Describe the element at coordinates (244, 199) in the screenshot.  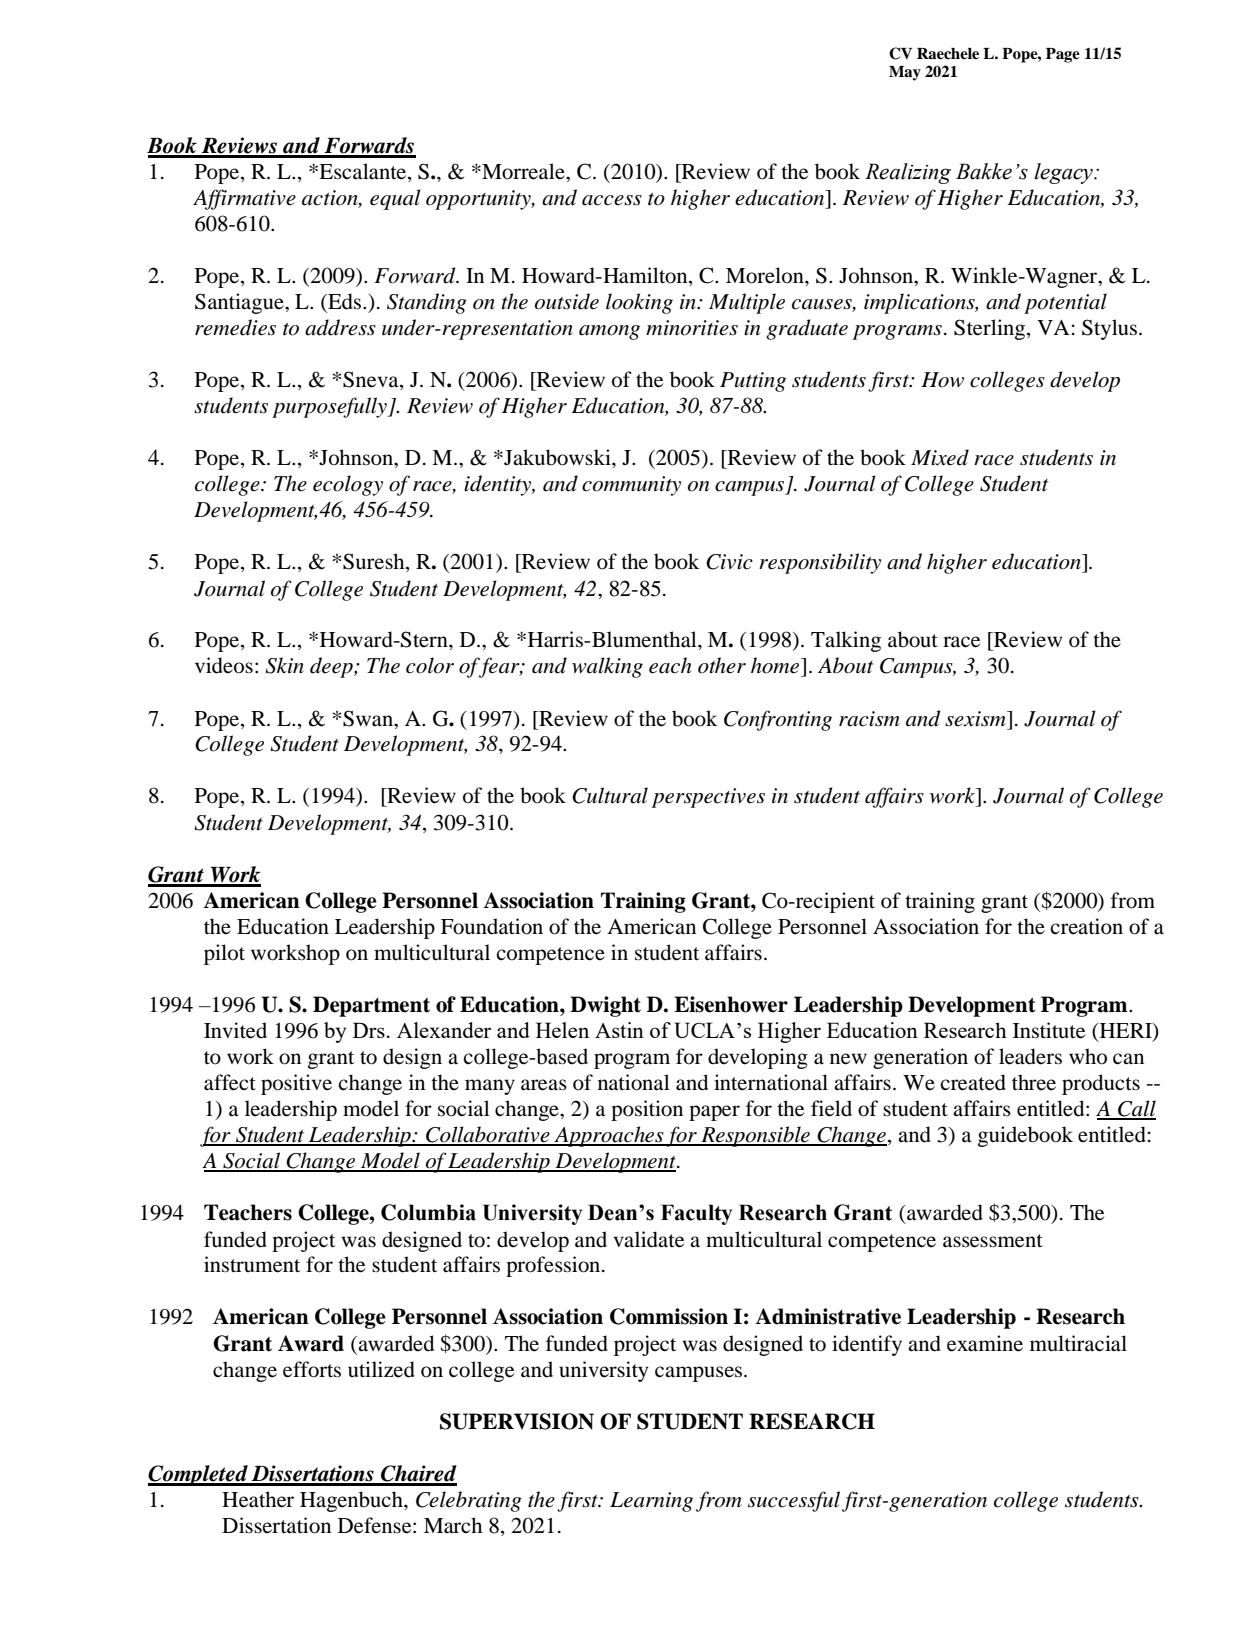
I see `Affirmative` at that location.
